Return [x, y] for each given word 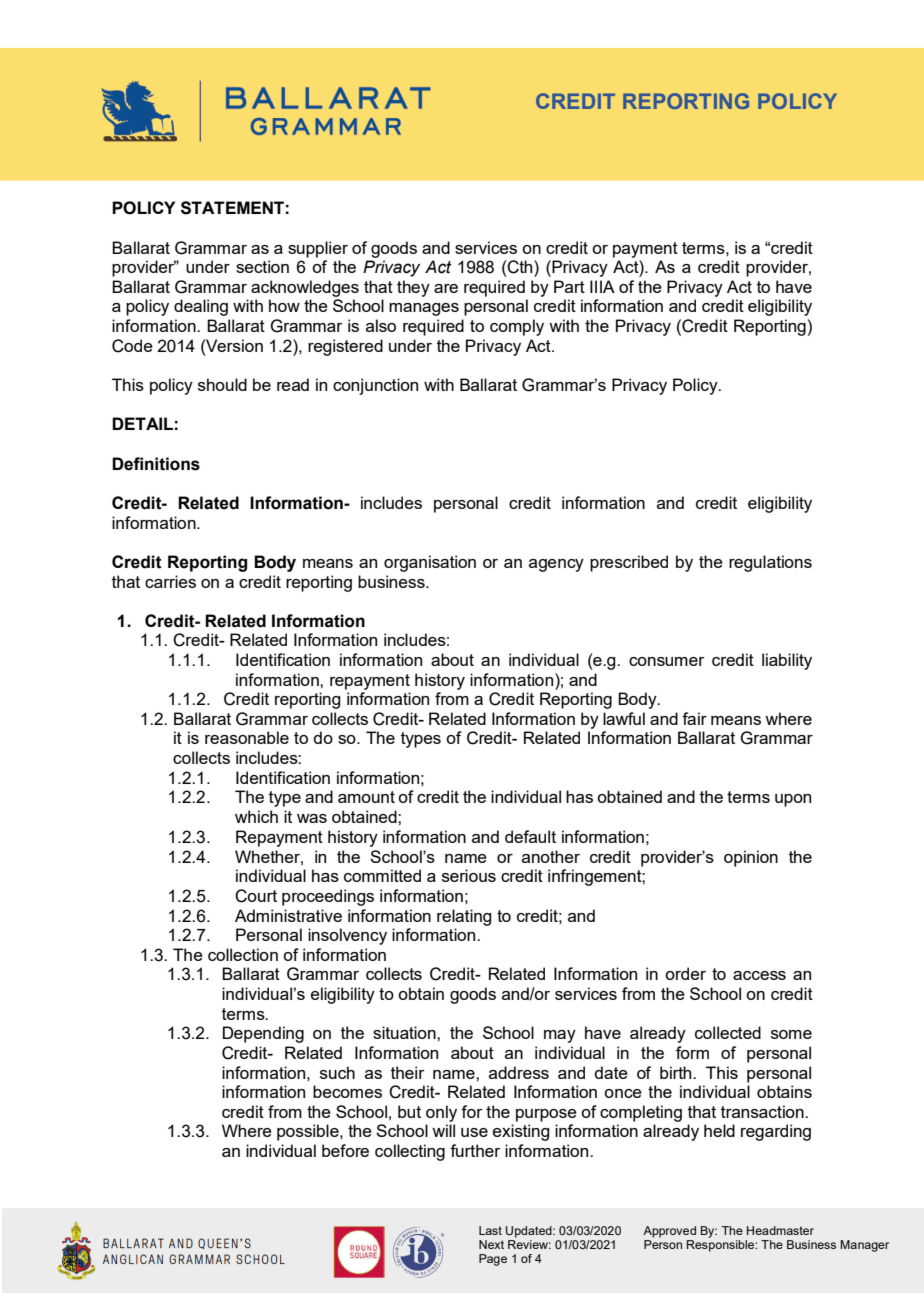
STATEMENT [232, 208]
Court [256, 896]
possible [309, 1132]
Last [490, 1230]
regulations [770, 563]
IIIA [602, 286]
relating [464, 917]
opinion [751, 858]
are [446, 288]
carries [170, 581]
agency [556, 565]
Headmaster [780, 1230]
